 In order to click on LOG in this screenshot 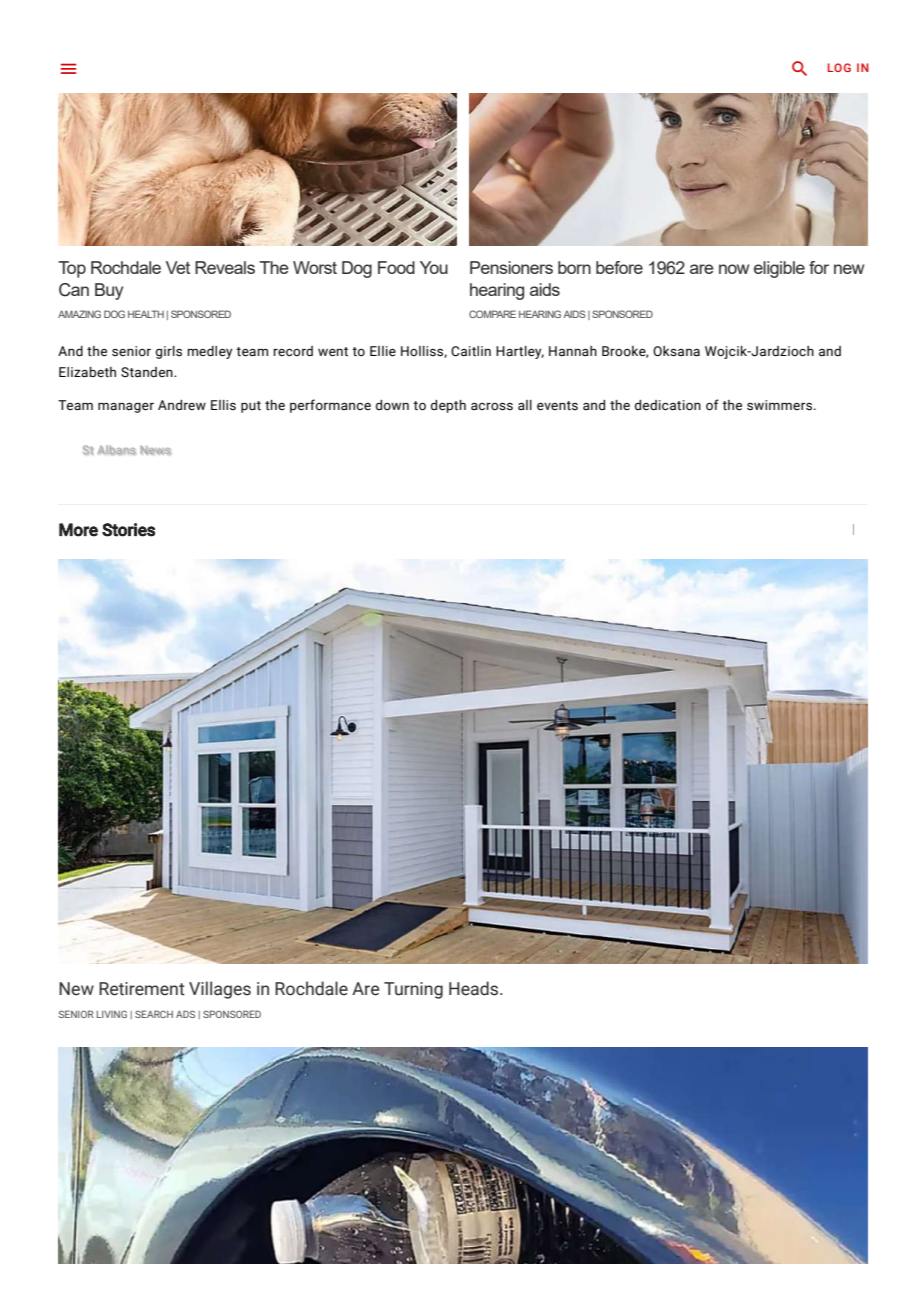, I will do `click(839, 67)`.
